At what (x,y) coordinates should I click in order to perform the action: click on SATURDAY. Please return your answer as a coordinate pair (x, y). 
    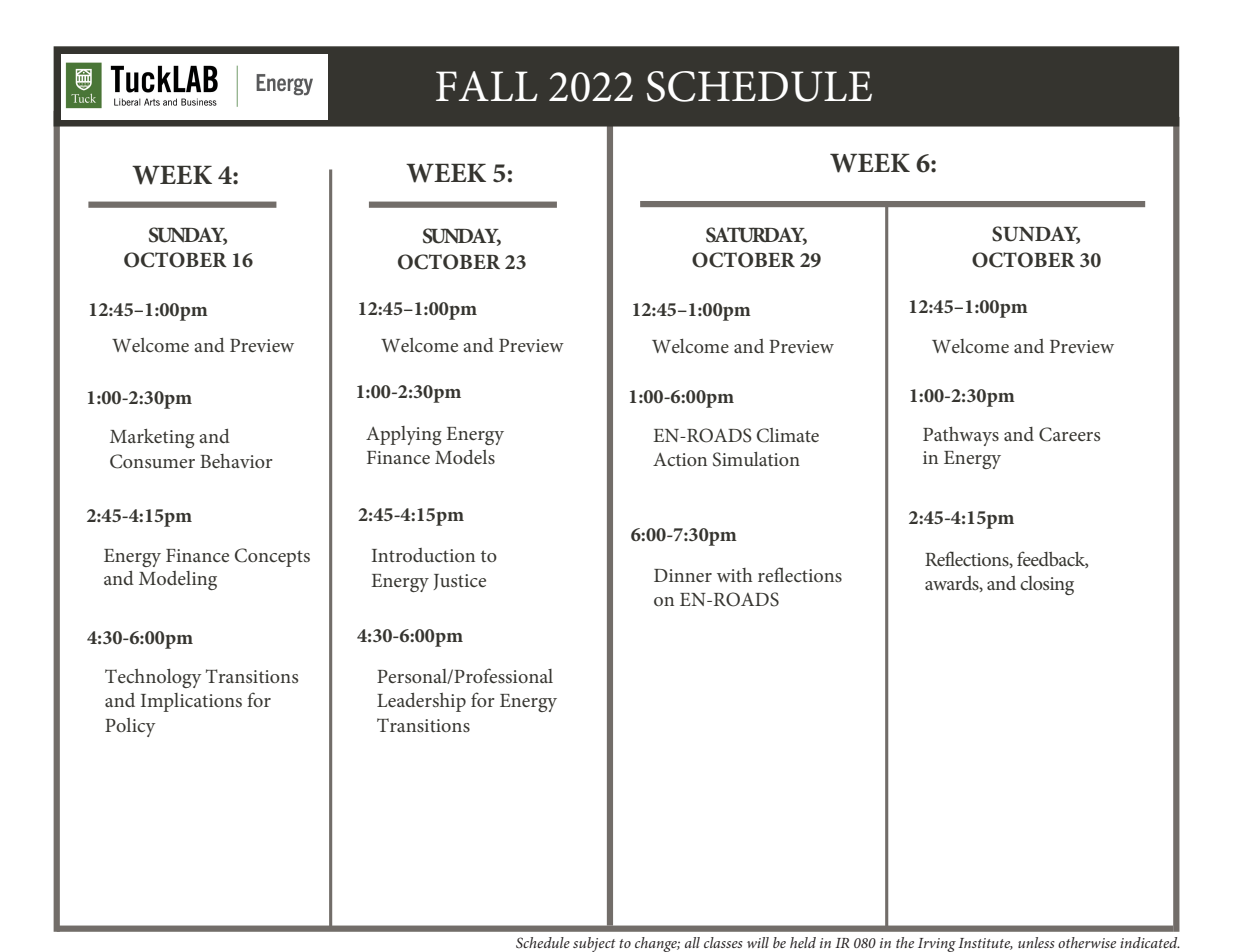
    Looking at the image, I should click on (756, 235).
